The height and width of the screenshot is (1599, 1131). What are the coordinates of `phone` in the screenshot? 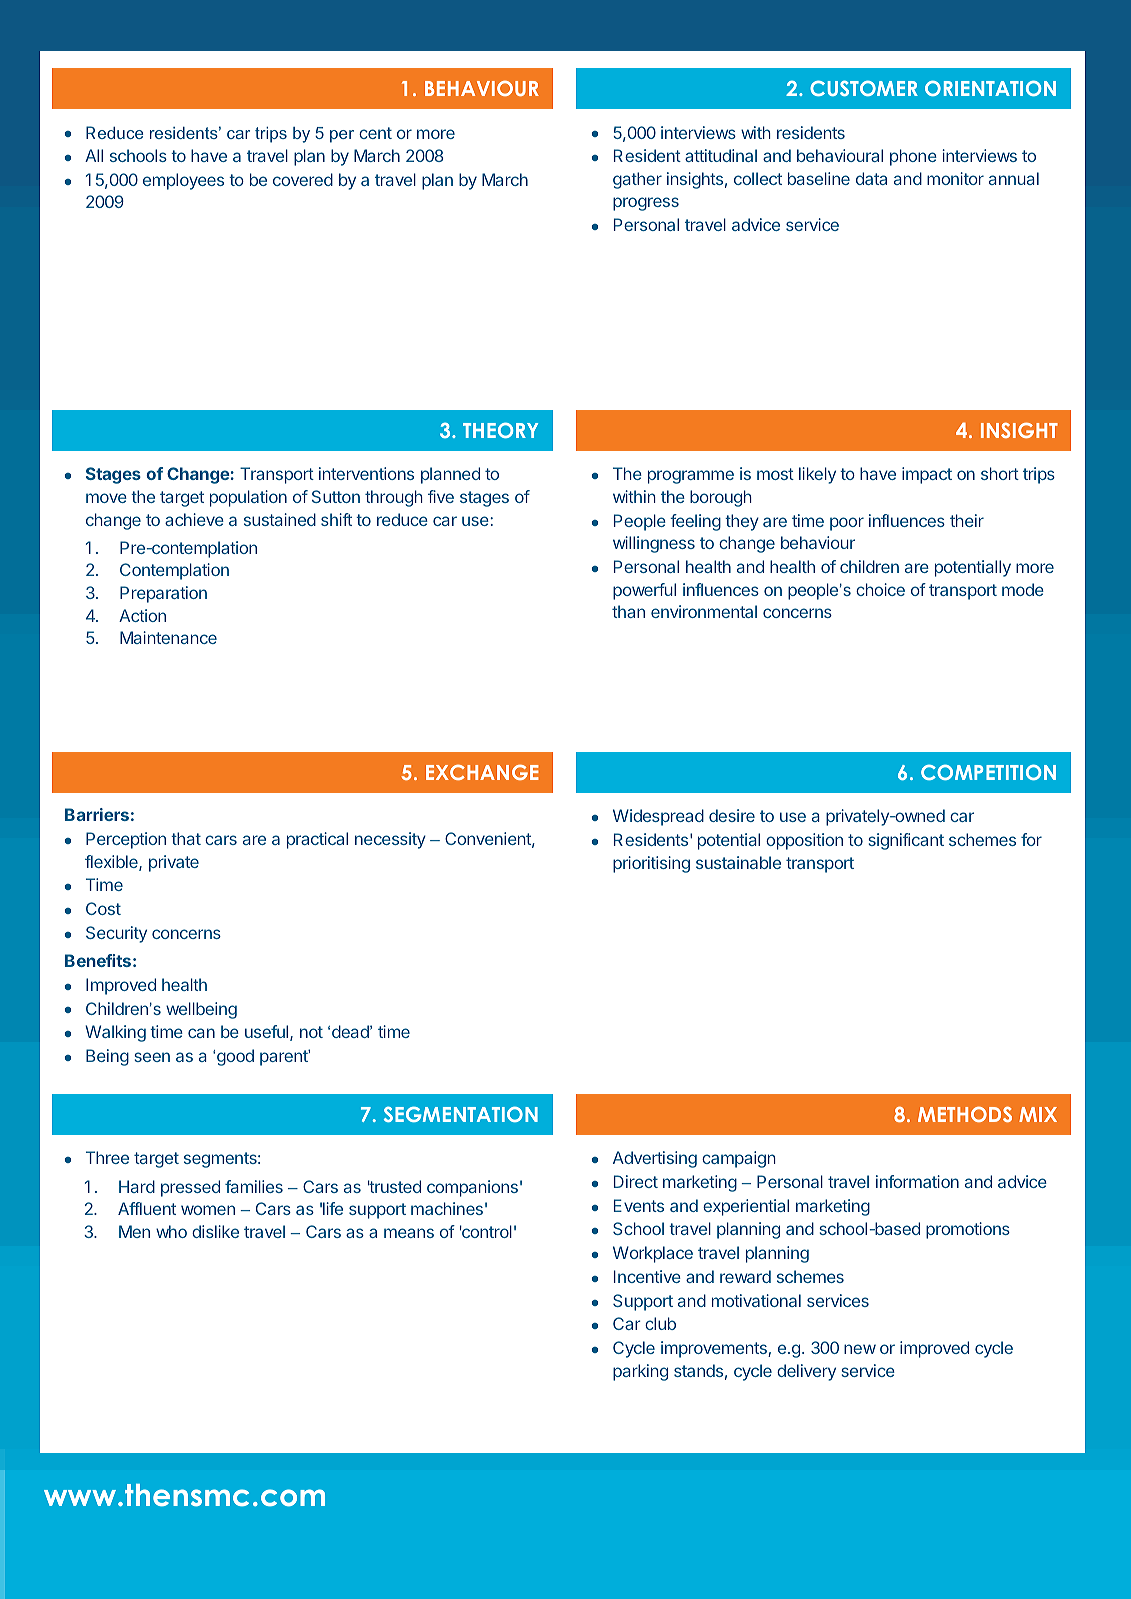 It's located at (913, 157).
